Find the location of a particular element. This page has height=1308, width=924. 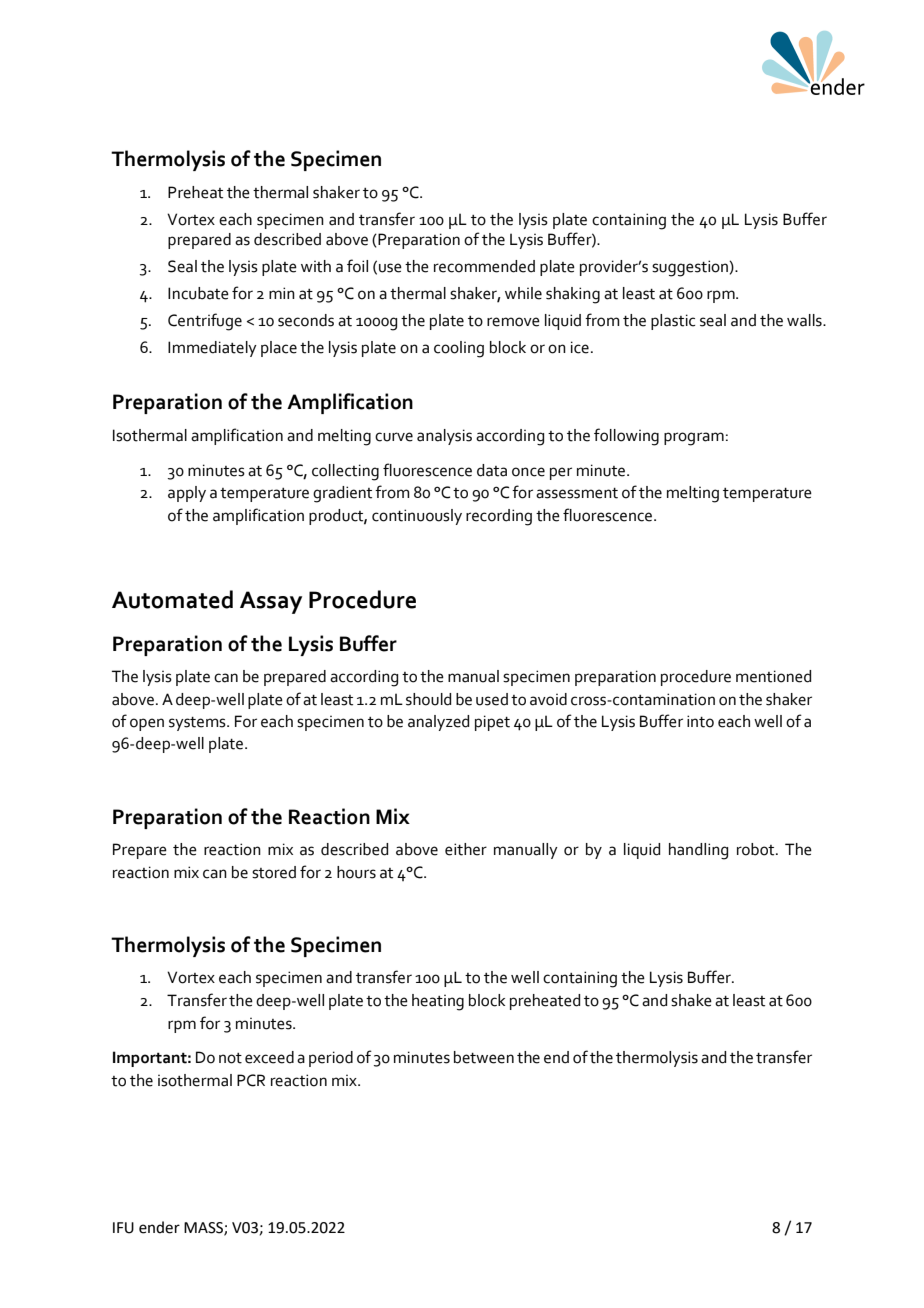

suggestion is located at coordinates (691, 268).
